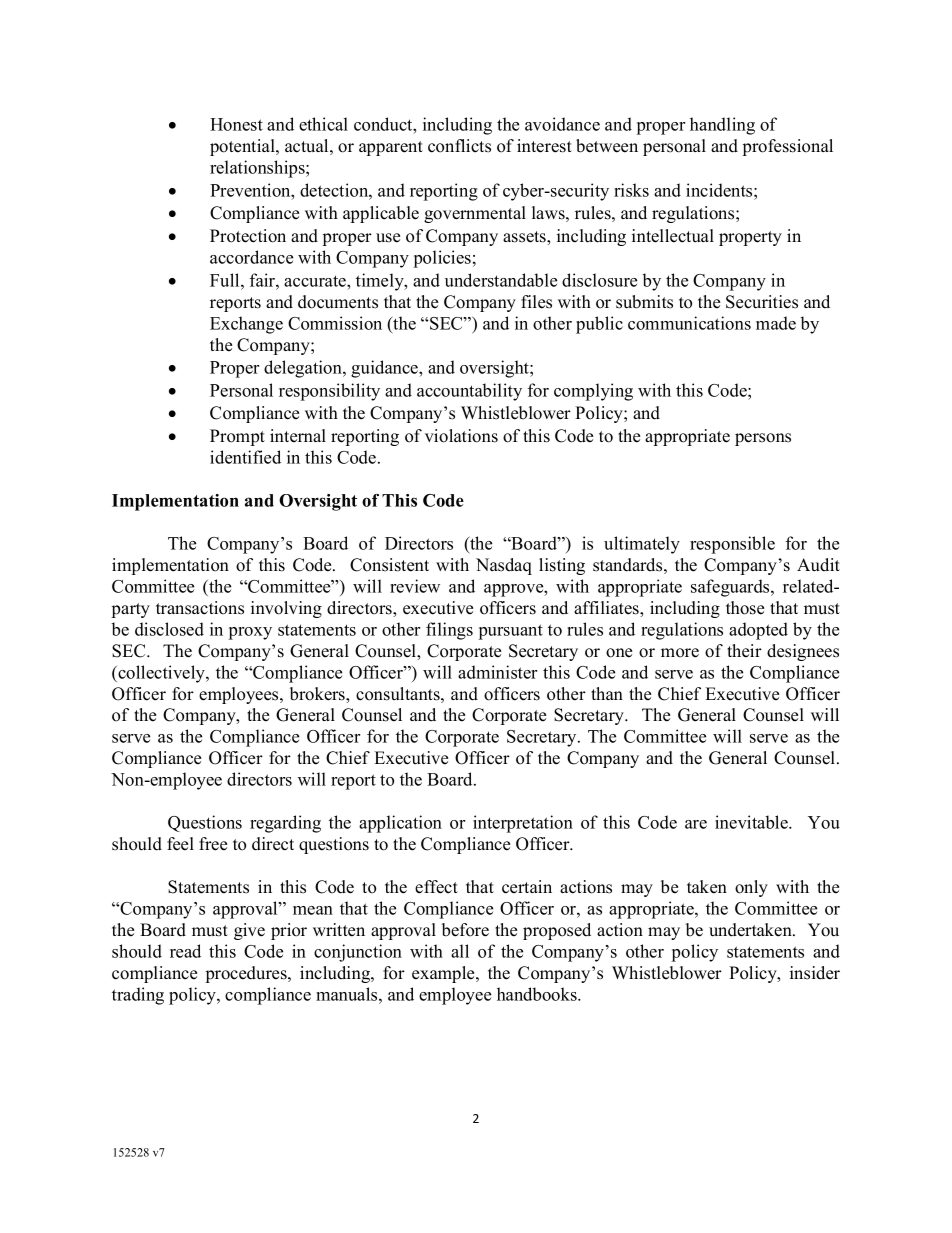 The image size is (952, 1233). Describe the element at coordinates (722, 126) in the document. I see `handling` at that location.
